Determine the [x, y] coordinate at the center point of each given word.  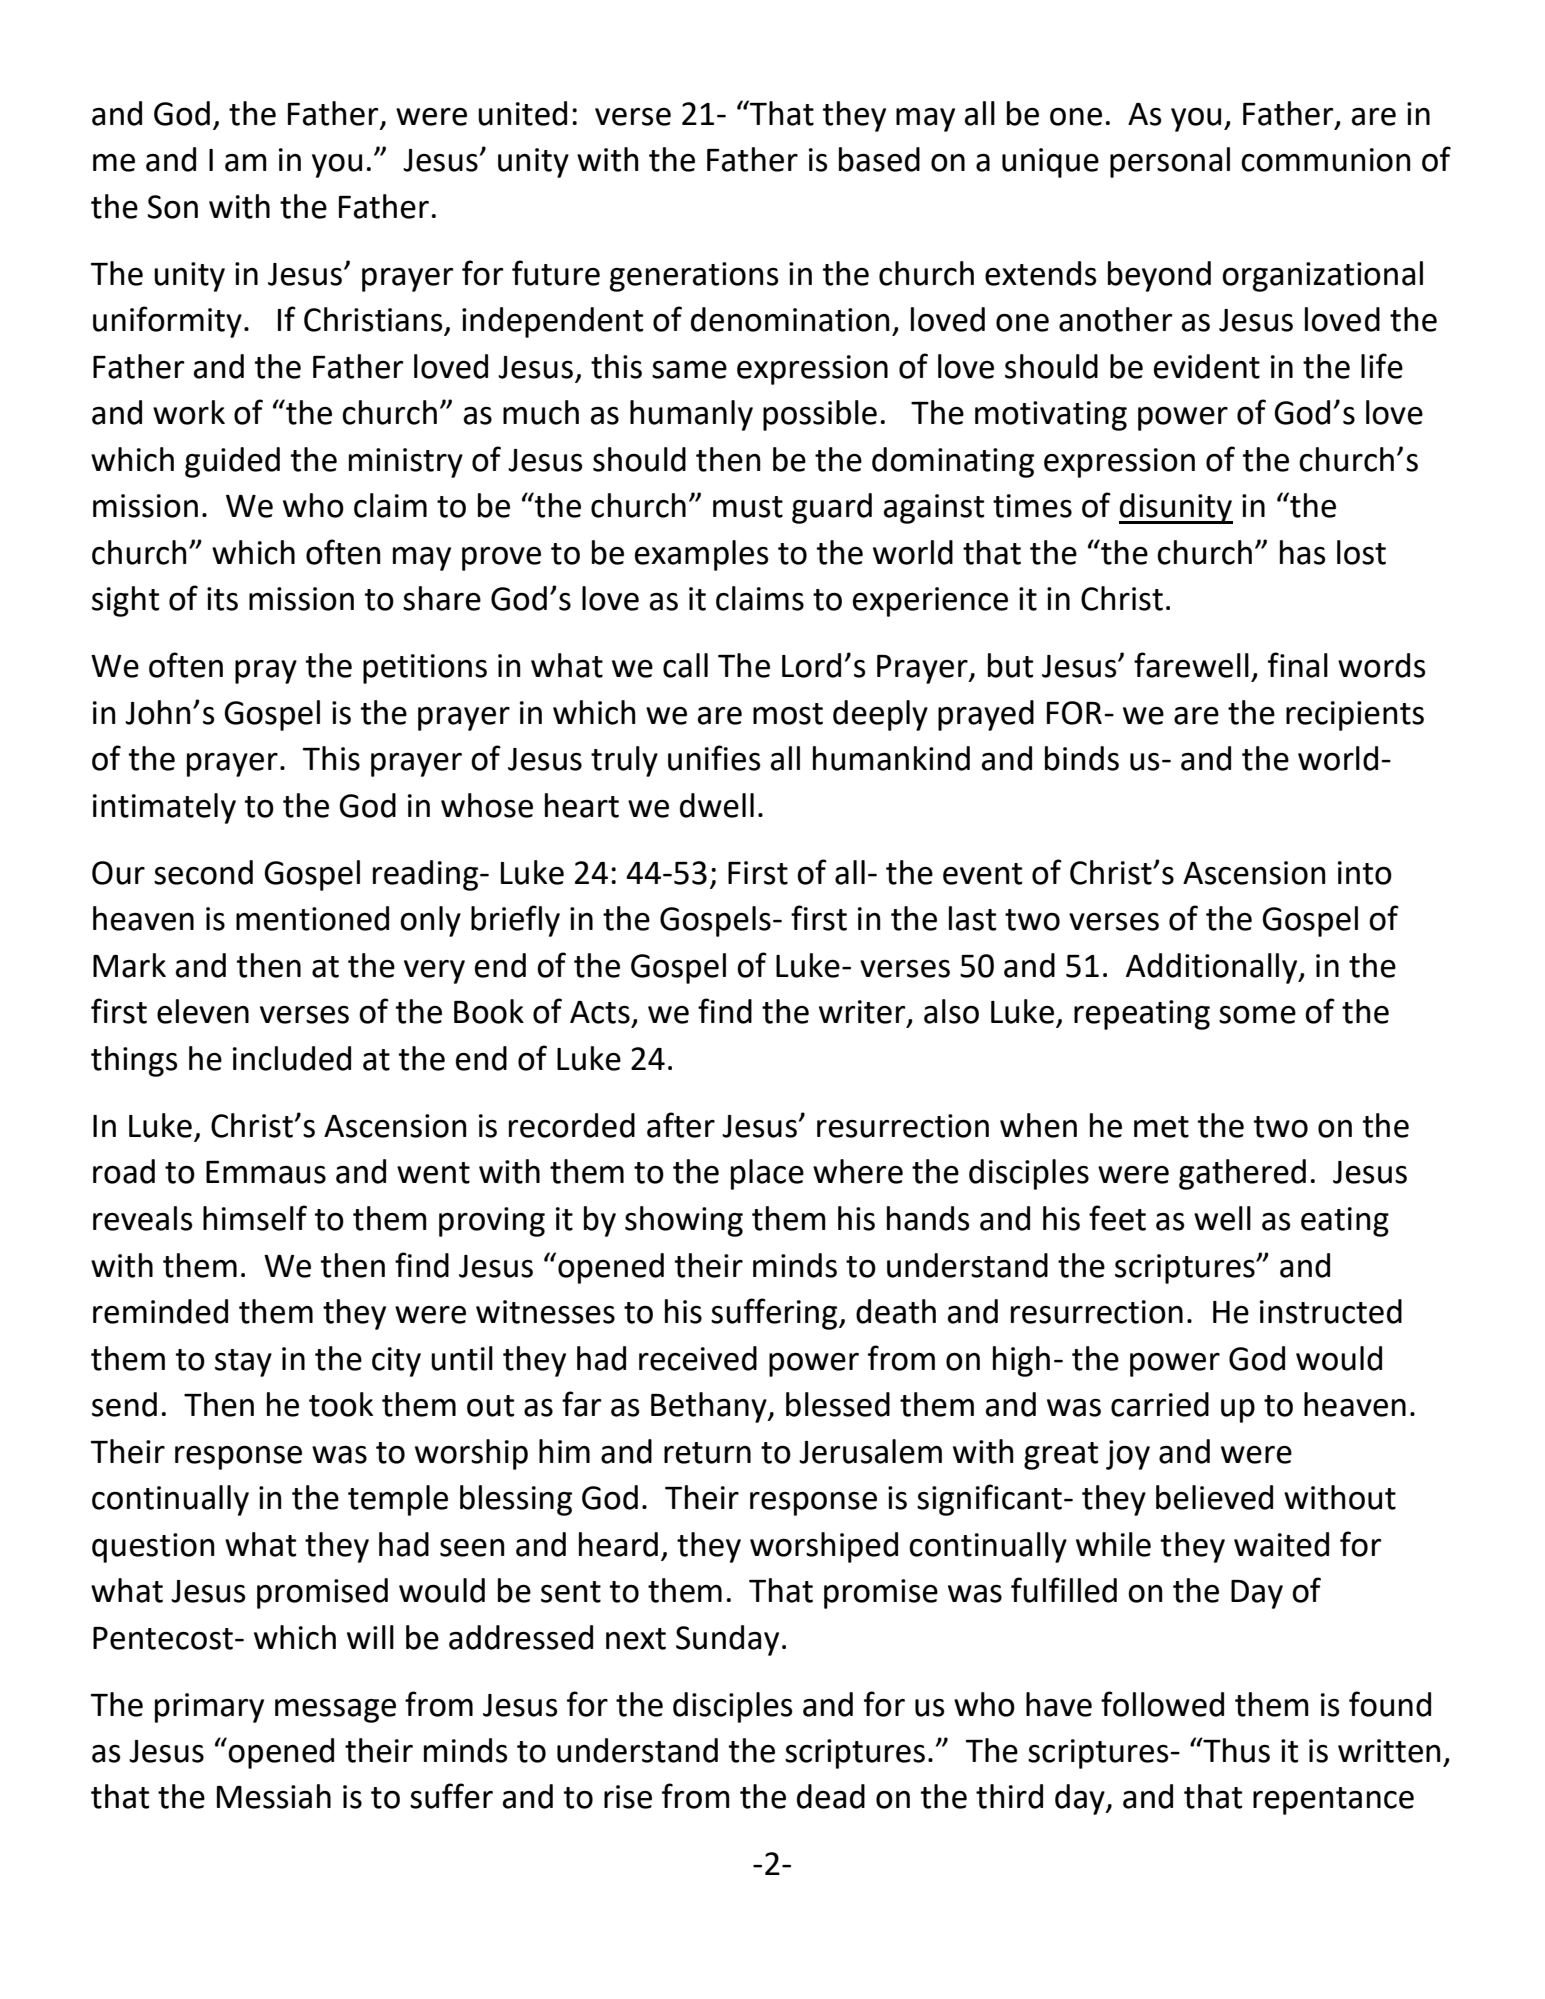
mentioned [312, 918]
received [698, 1358]
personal [1170, 162]
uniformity [167, 322]
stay [243, 1363]
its [222, 599]
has [1303, 552]
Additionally [1213, 968]
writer [863, 1013]
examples [702, 555]
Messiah [274, 1796]
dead [831, 1796]
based [879, 159]
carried [1160, 1404]
